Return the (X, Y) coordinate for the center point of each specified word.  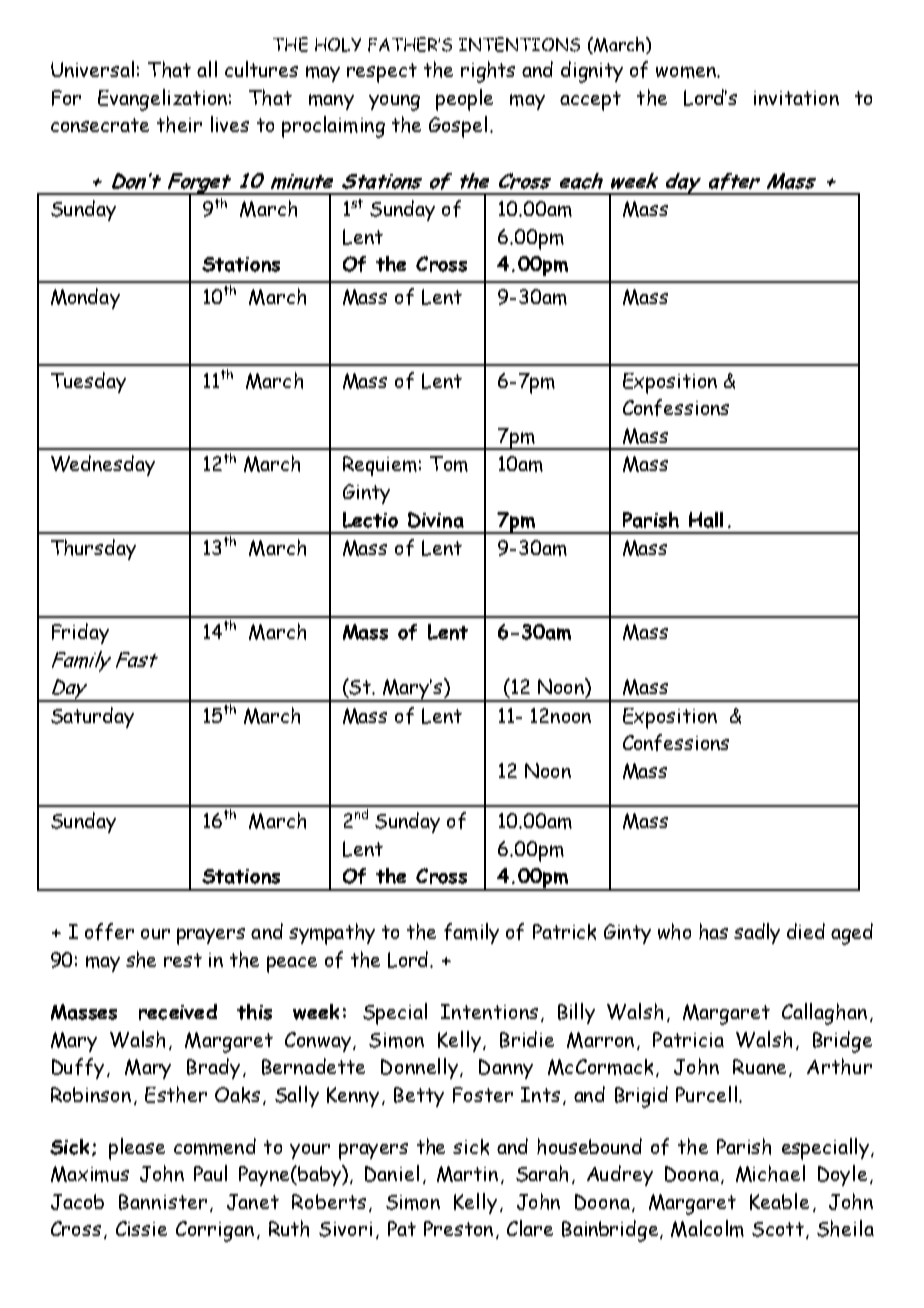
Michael (770, 1173)
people (464, 100)
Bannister (163, 1202)
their (179, 124)
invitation (796, 98)
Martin (467, 1174)
